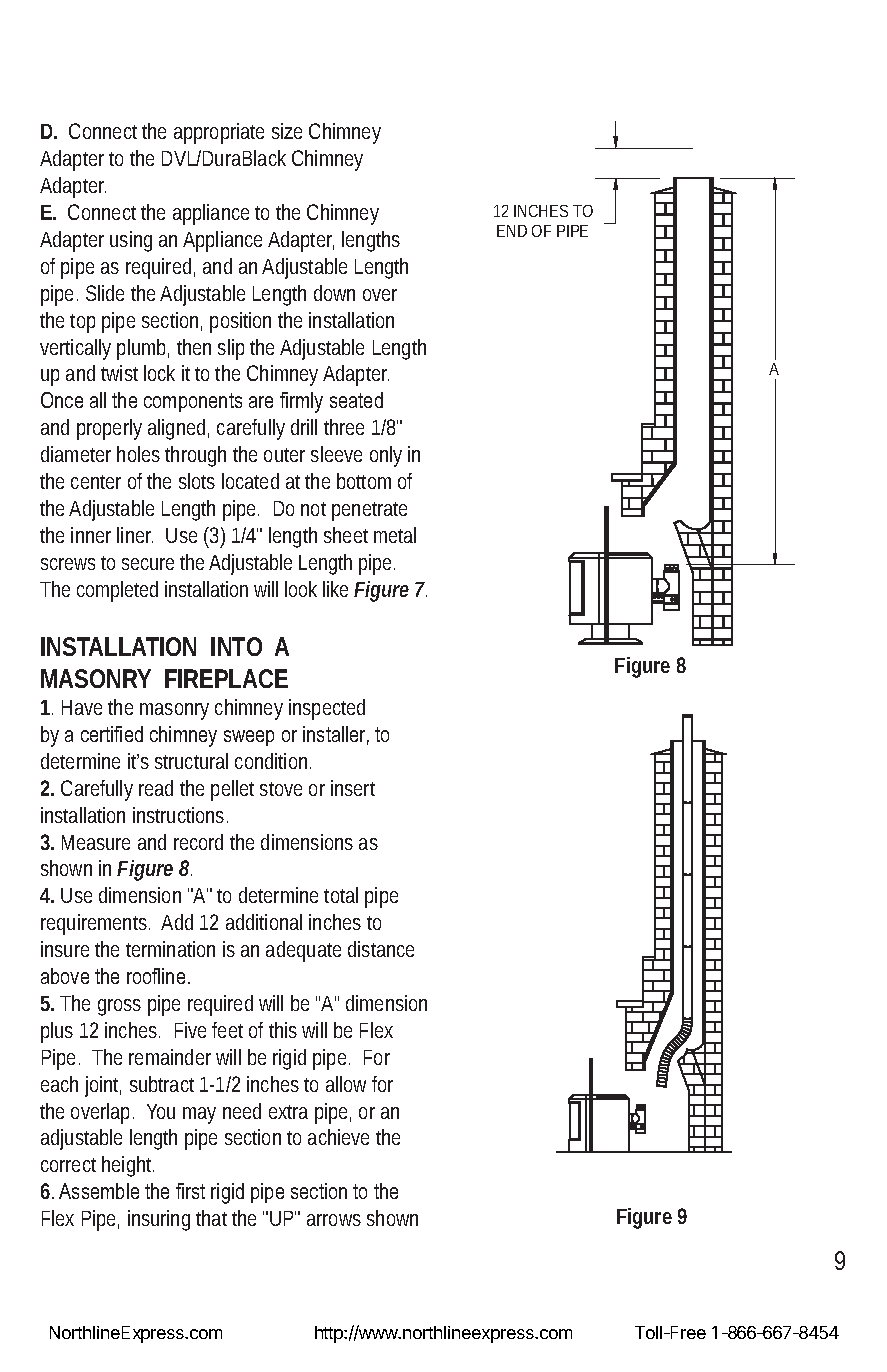 This screenshot has width=887, height=1372. What do you see at coordinates (99, 1191) in the screenshot?
I see `Assemble` at bounding box center [99, 1191].
